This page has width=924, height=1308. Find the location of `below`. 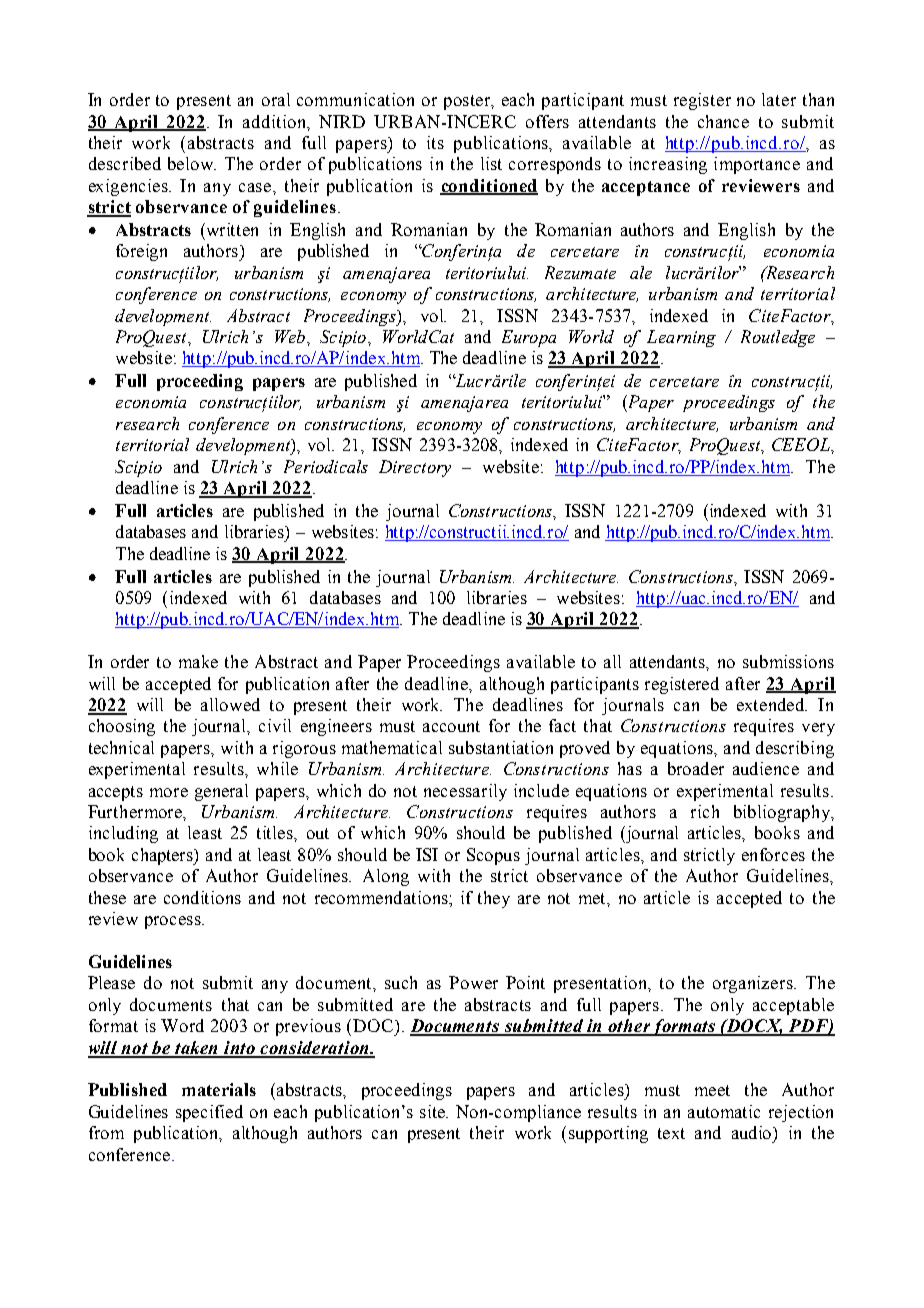

below is located at coordinates (192, 163).
